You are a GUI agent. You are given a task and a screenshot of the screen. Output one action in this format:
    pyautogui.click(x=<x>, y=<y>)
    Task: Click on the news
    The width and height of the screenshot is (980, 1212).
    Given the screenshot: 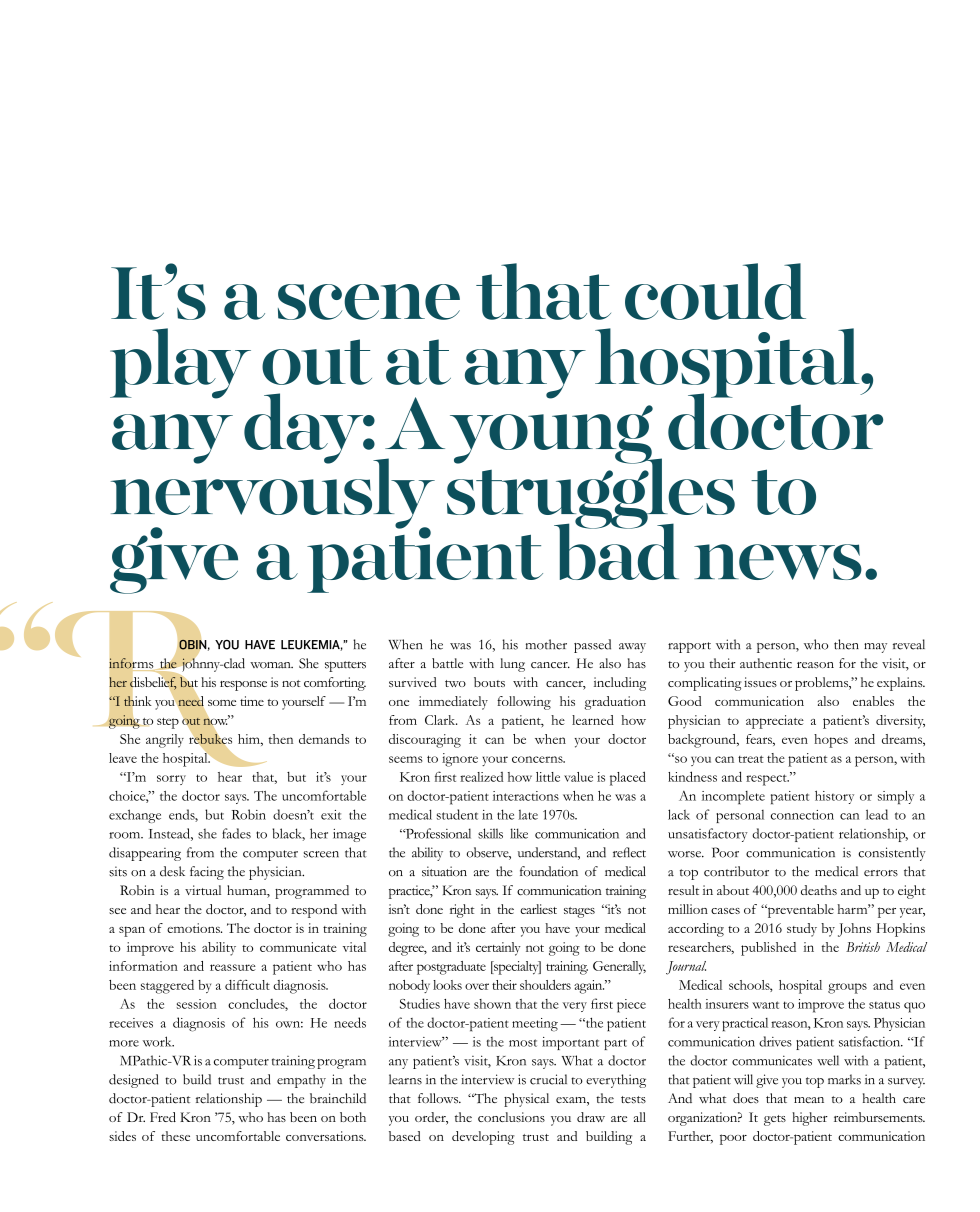 What is the action you would take?
    pyautogui.click(x=778, y=562)
